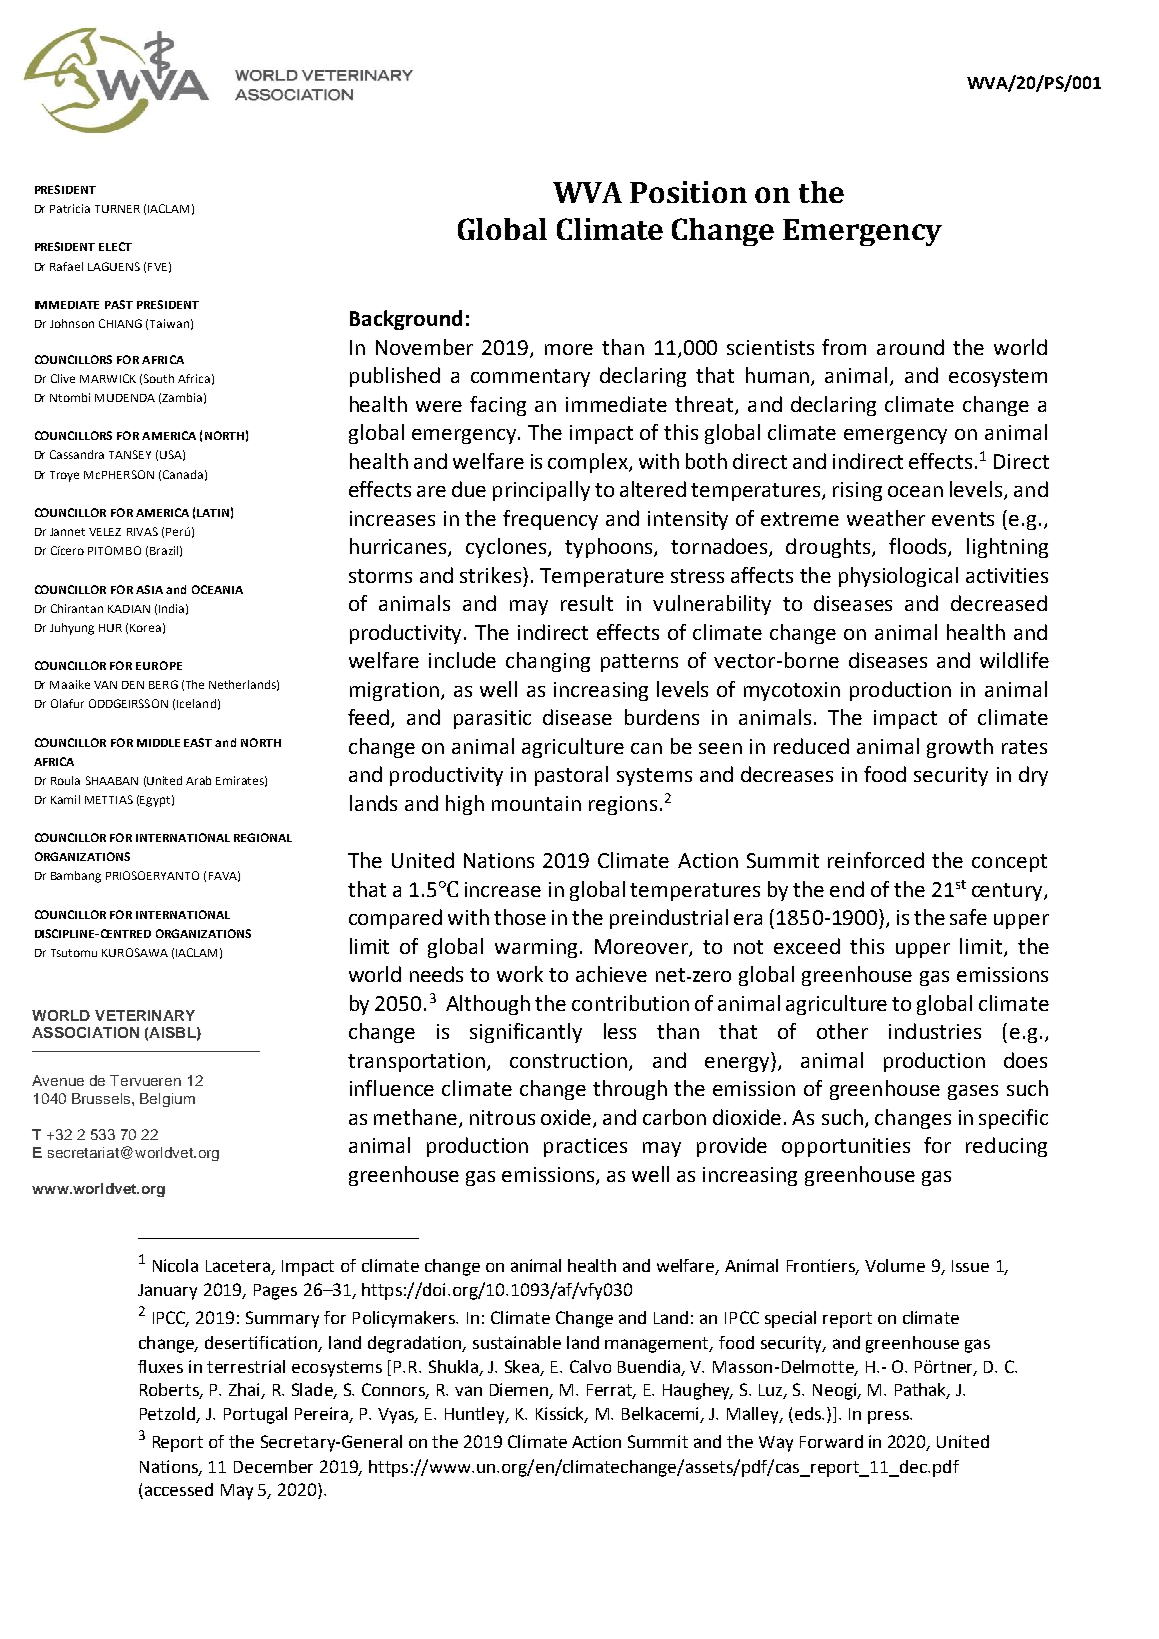 The height and width of the document is (1639, 1159). I want to click on around, so click(910, 347).
